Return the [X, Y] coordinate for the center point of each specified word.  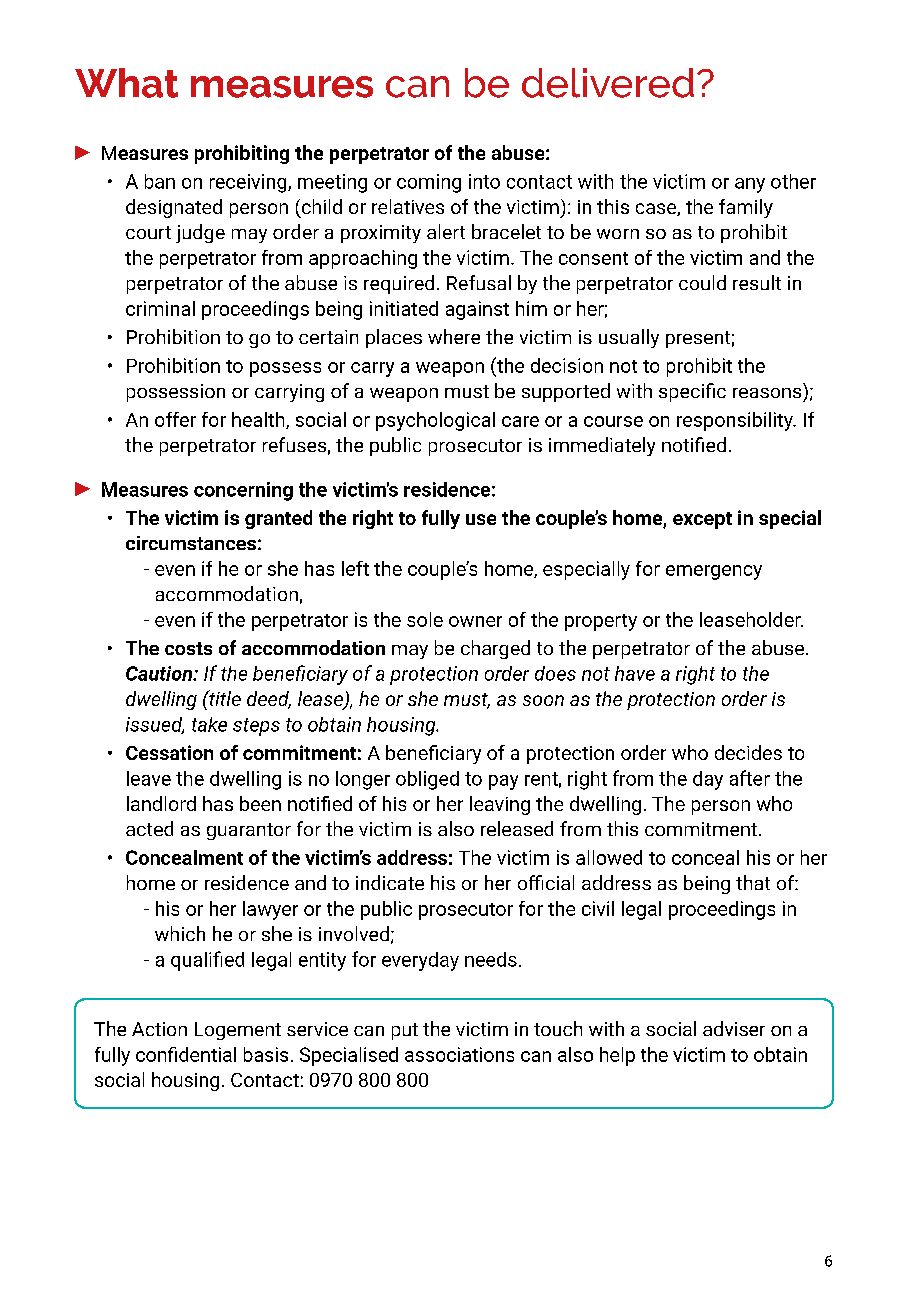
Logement [238, 1031]
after [750, 778]
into [484, 181]
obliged [427, 780]
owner [475, 621]
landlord [161, 803]
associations [459, 1054]
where [454, 336]
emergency [714, 572]
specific [692, 392]
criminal [160, 308]
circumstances [191, 543]
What [126, 83]
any [750, 185]
